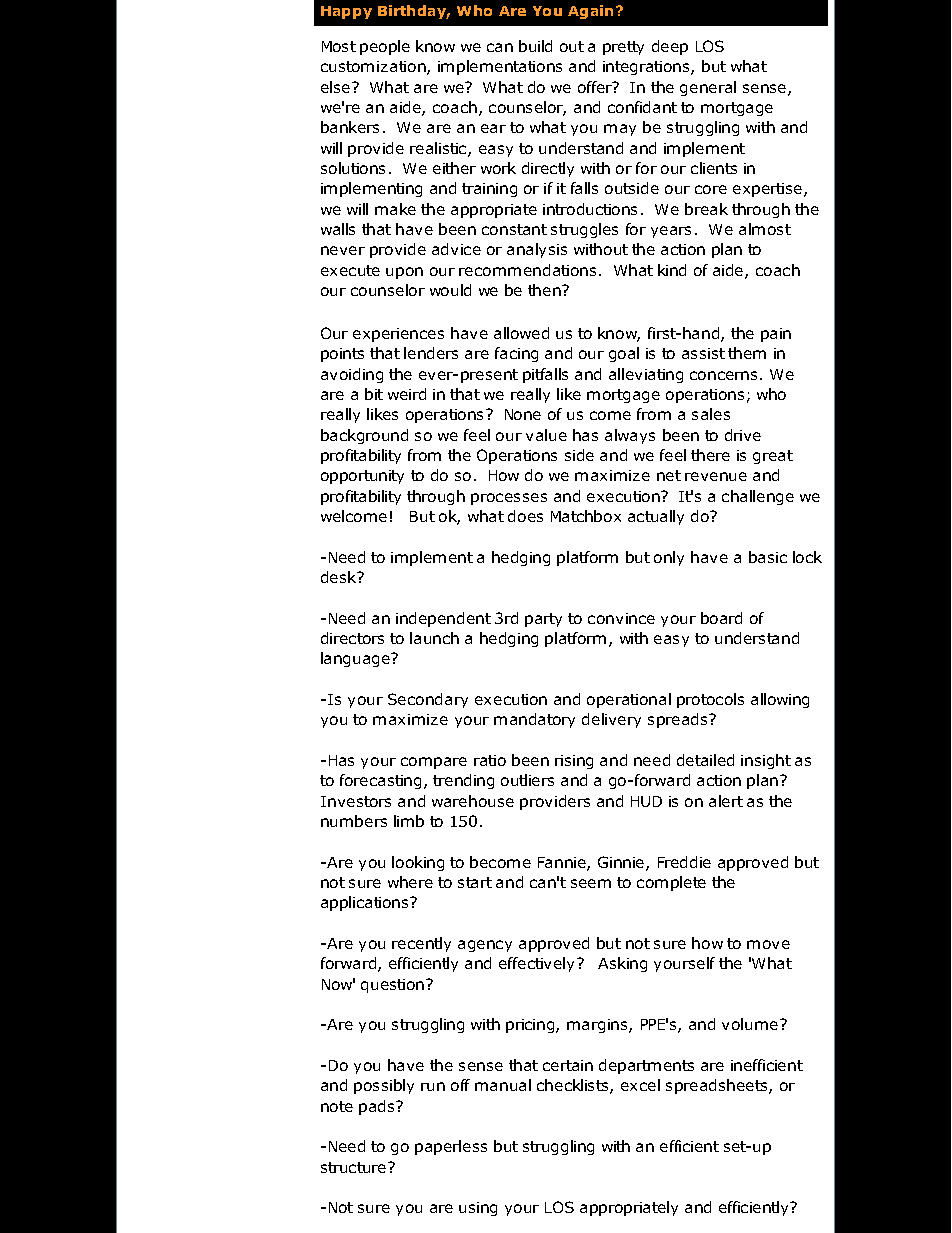 The width and height of the document is (952, 1233). What do you see at coordinates (352, 638) in the document?
I see `directors` at bounding box center [352, 638].
